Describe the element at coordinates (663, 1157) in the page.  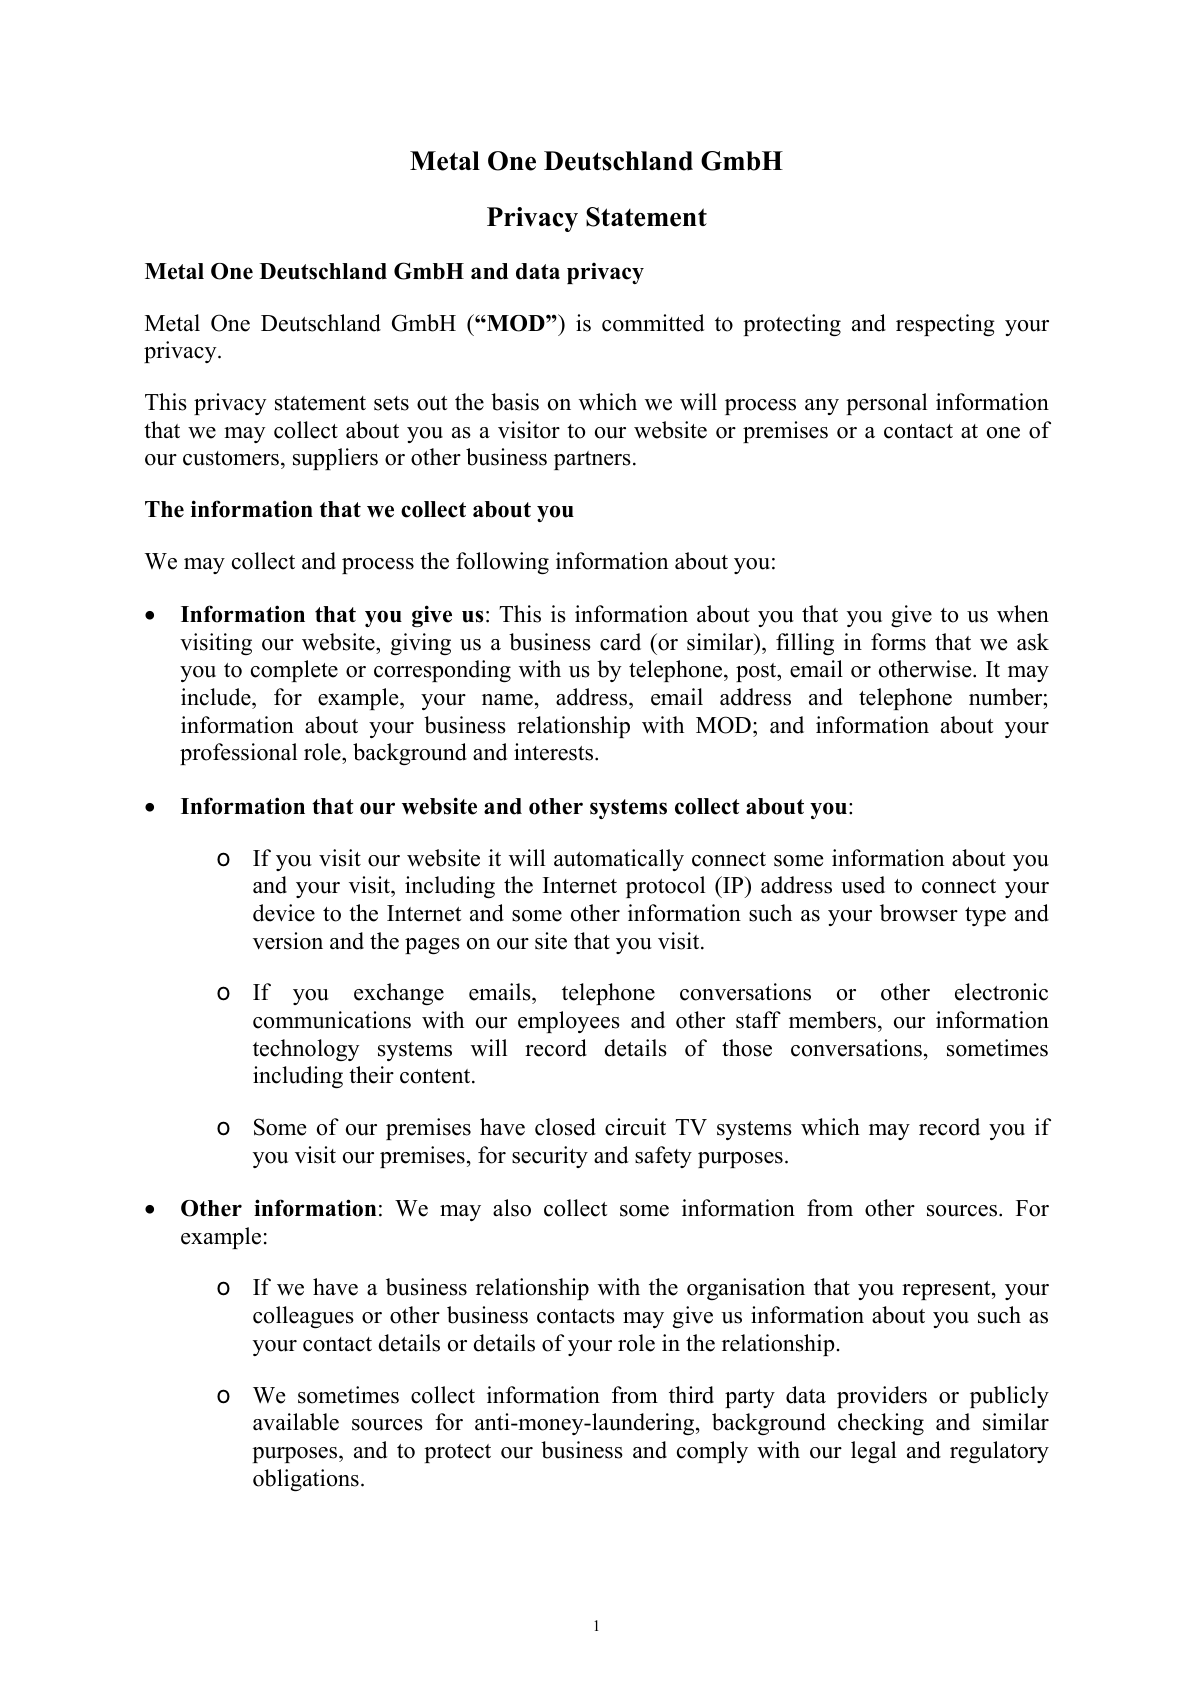
I see `safety` at that location.
